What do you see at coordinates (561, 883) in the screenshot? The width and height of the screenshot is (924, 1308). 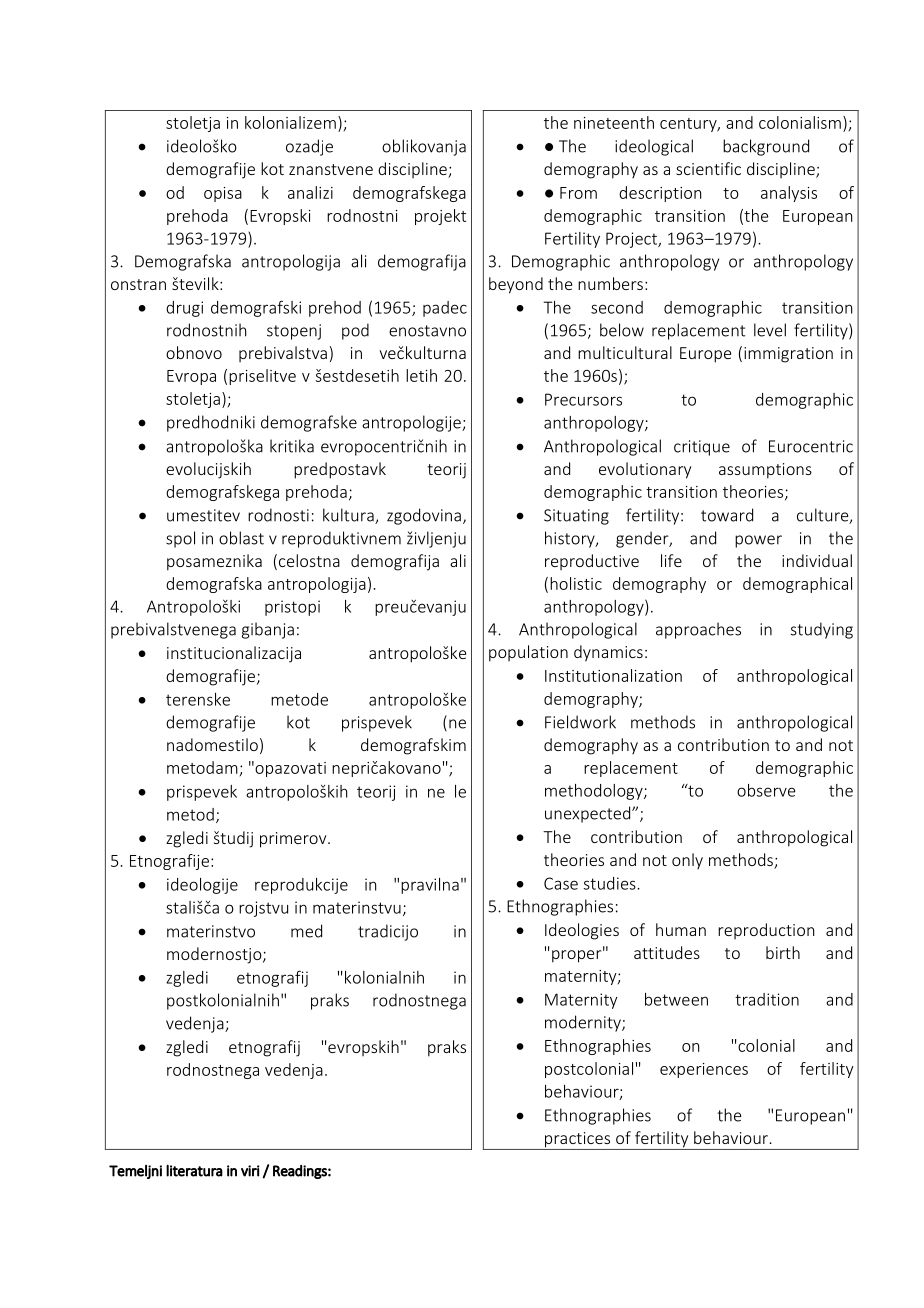 I see `Case` at bounding box center [561, 883].
